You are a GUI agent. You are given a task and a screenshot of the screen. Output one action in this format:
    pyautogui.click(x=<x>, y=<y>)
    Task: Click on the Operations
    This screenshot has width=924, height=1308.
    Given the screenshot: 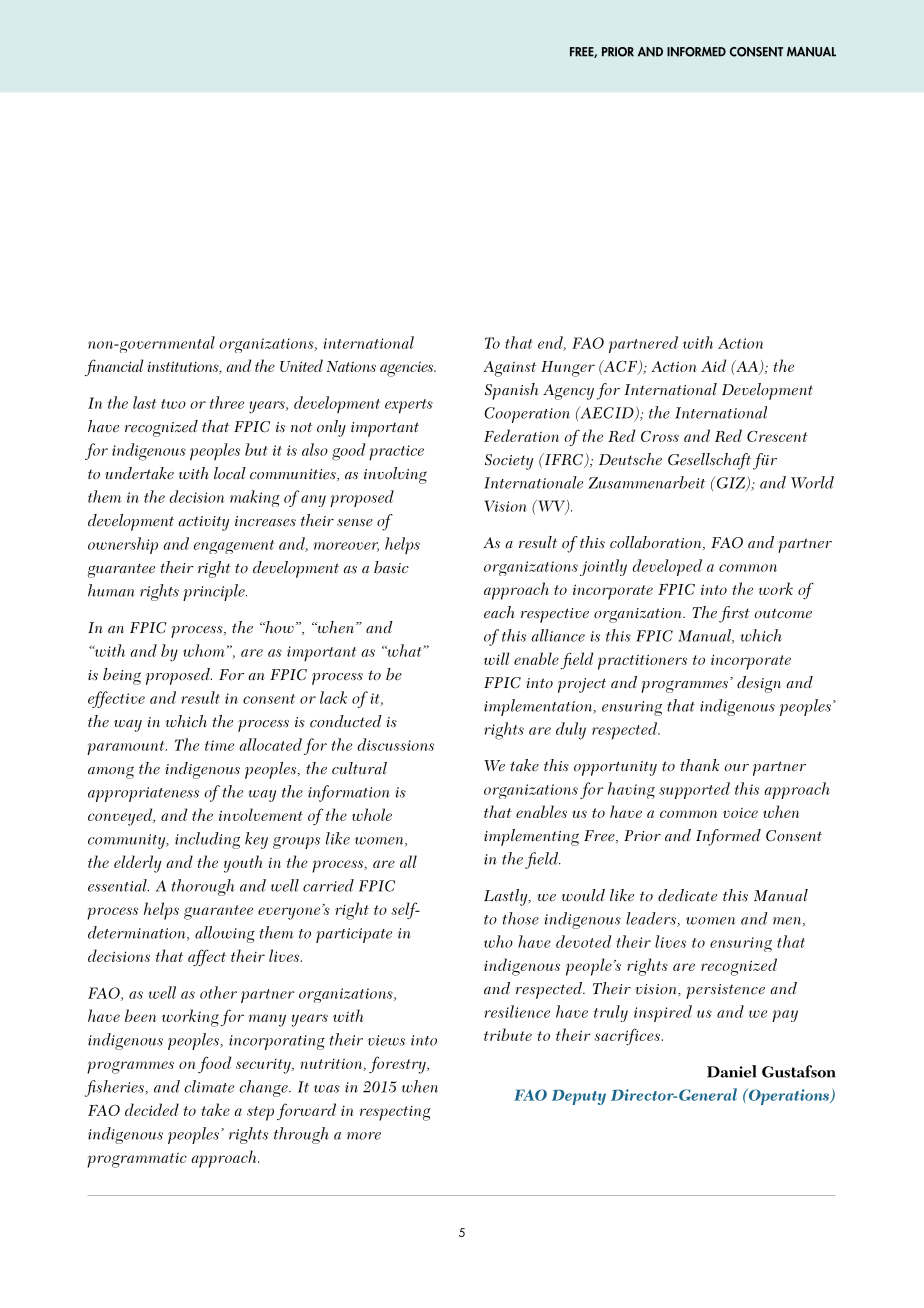 What is the action you would take?
    pyautogui.click(x=788, y=1097)
